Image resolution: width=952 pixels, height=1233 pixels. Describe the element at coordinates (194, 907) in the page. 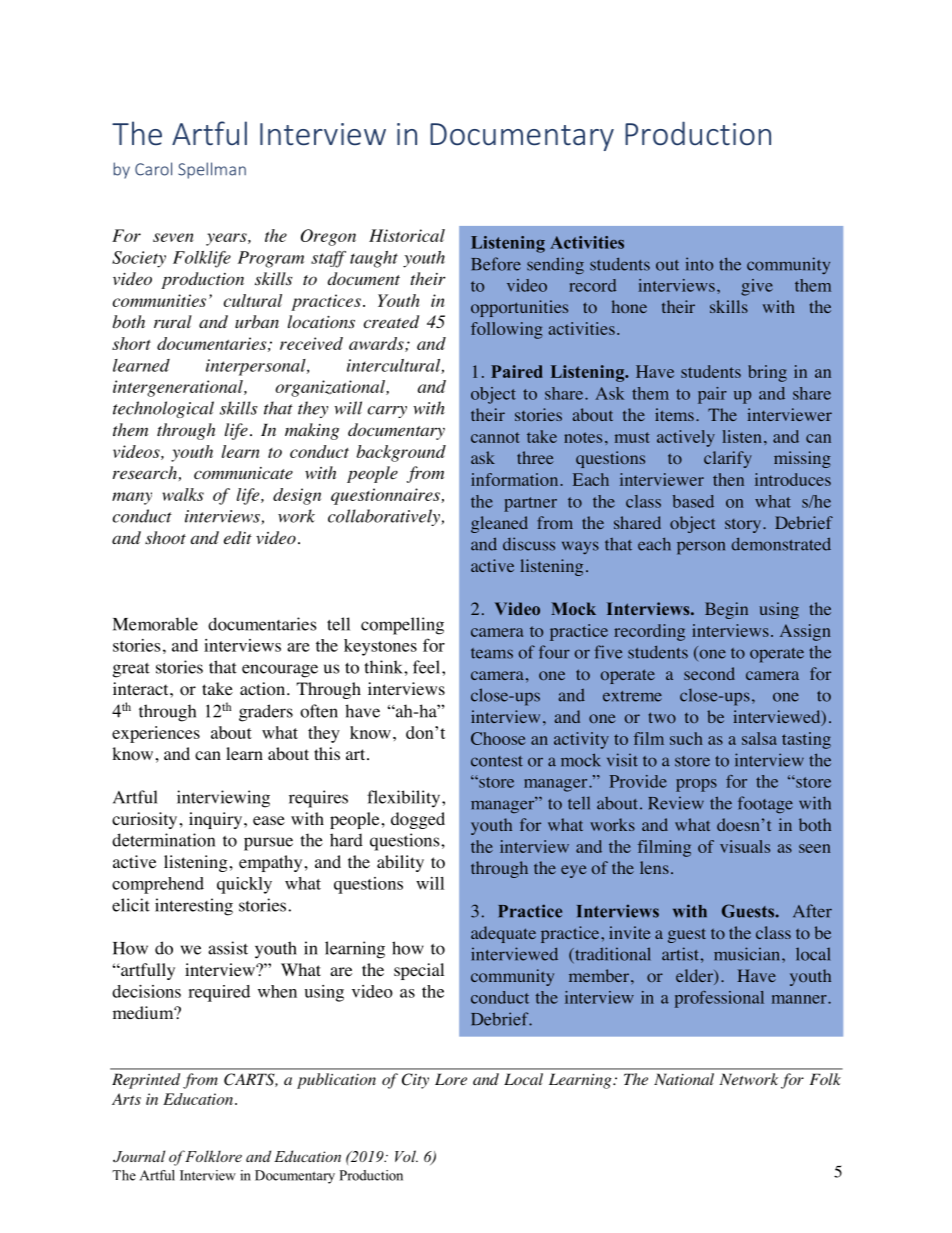

I see `interesting` at that location.
